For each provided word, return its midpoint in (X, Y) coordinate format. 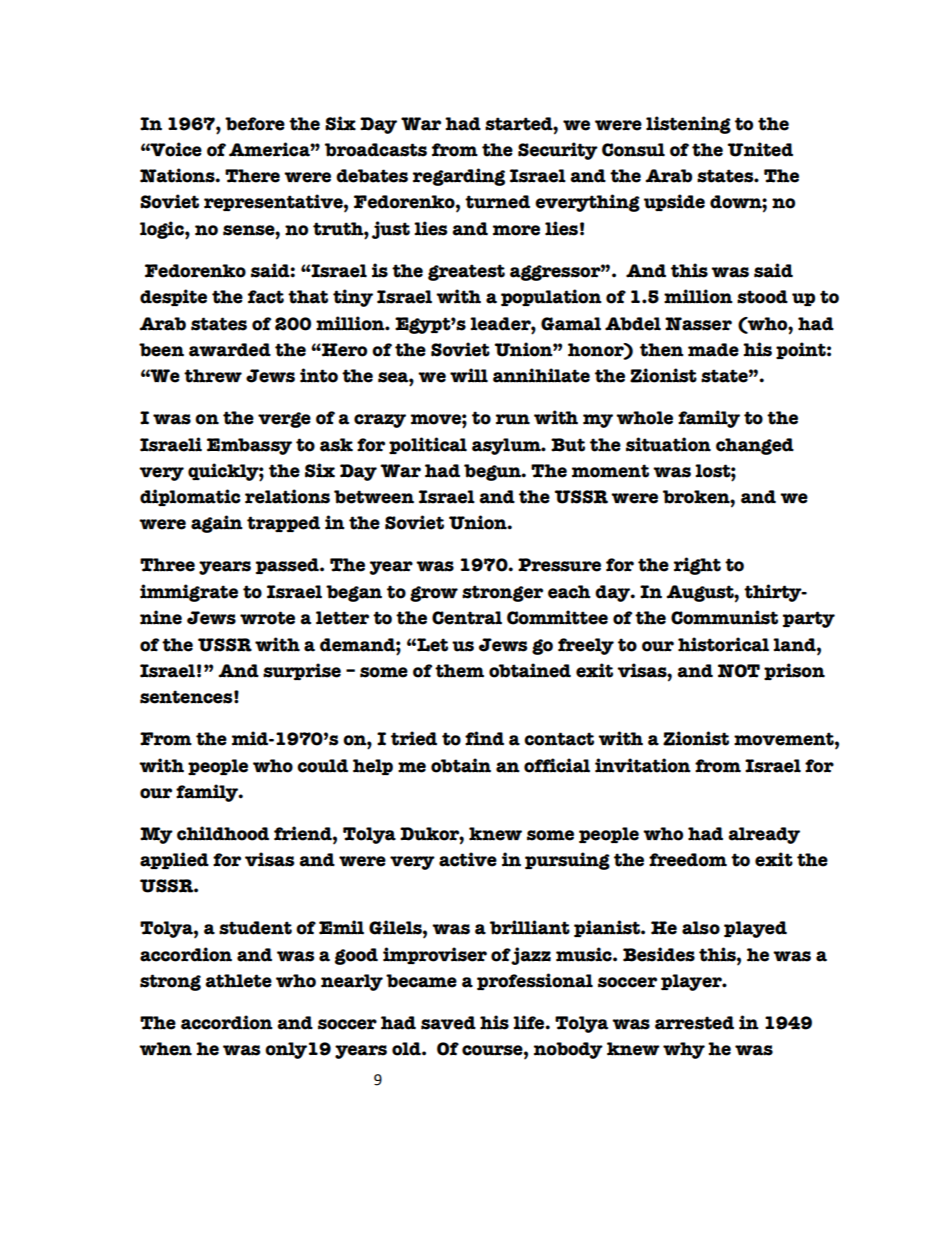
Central (467, 618)
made (713, 350)
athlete (238, 981)
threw (213, 376)
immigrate (189, 593)
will (469, 375)
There (252, 176)
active (468, 859)
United (760, 149)
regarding (459, 177)
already (764, 835)
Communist (724, 617)
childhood (223, 833)
